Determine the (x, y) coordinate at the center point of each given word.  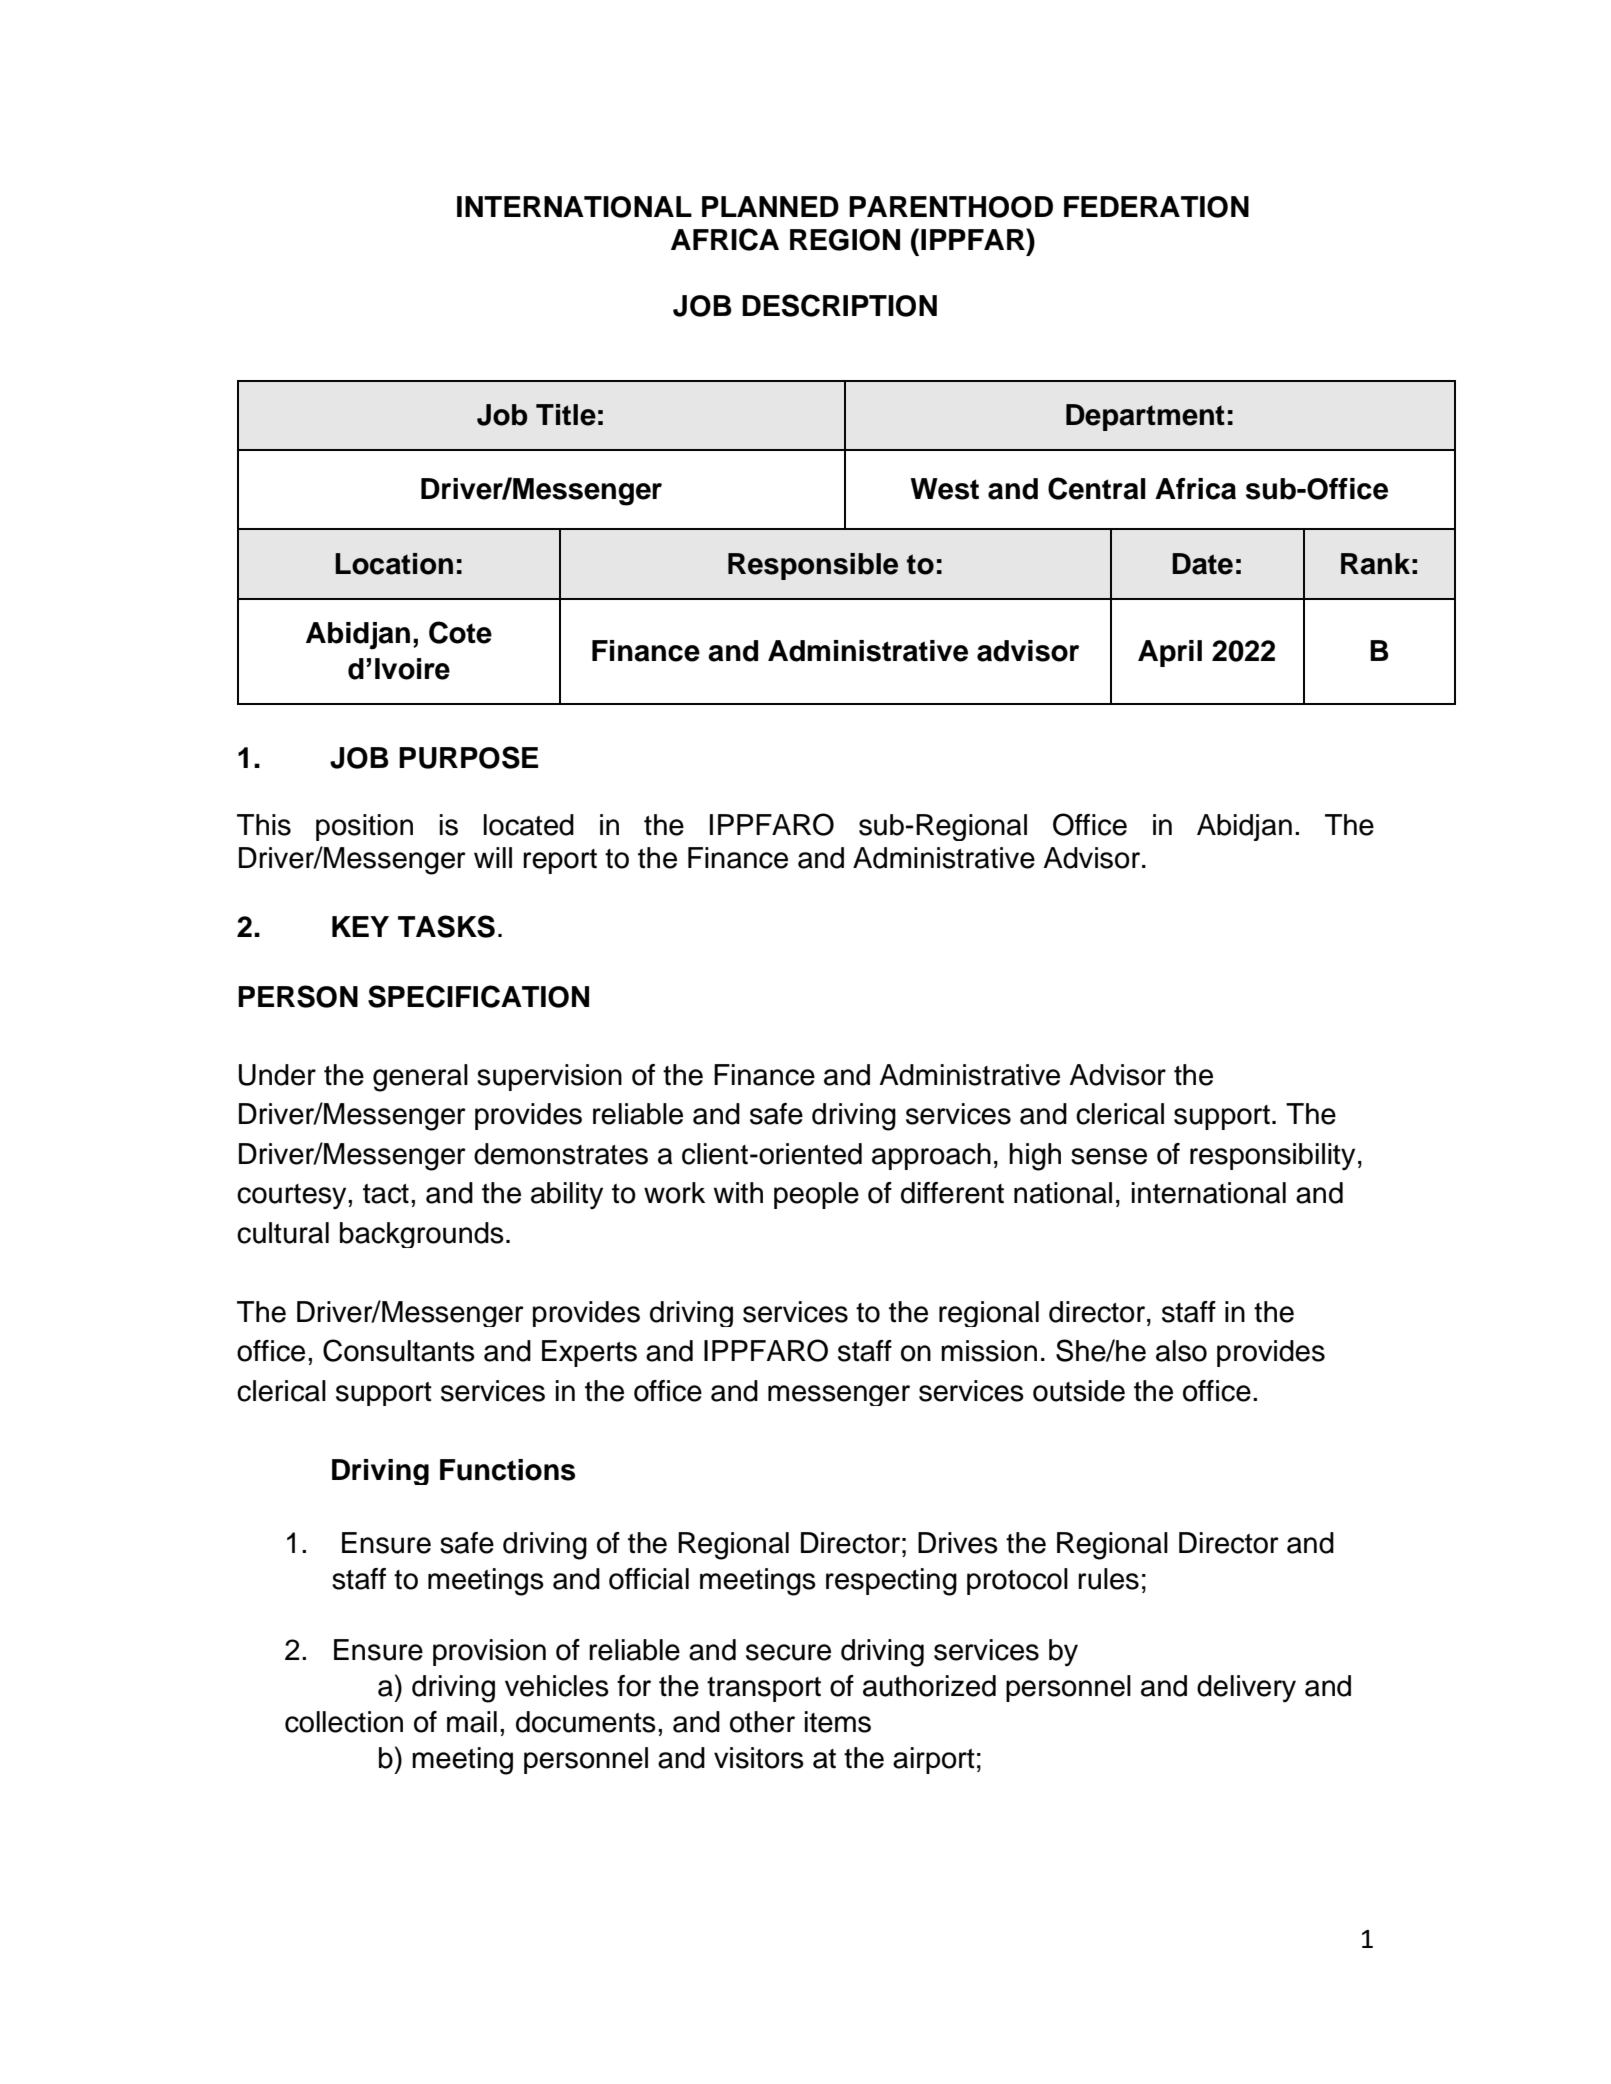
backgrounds (422, 1235)
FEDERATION (1156, 207)
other (762, 1722)
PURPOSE (468, 757)
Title (566, 415)
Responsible (813, 566)
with (738, 1193)
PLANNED (770, 206)
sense (1109, 1156)
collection (344, 1722)
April (1170, 653)
